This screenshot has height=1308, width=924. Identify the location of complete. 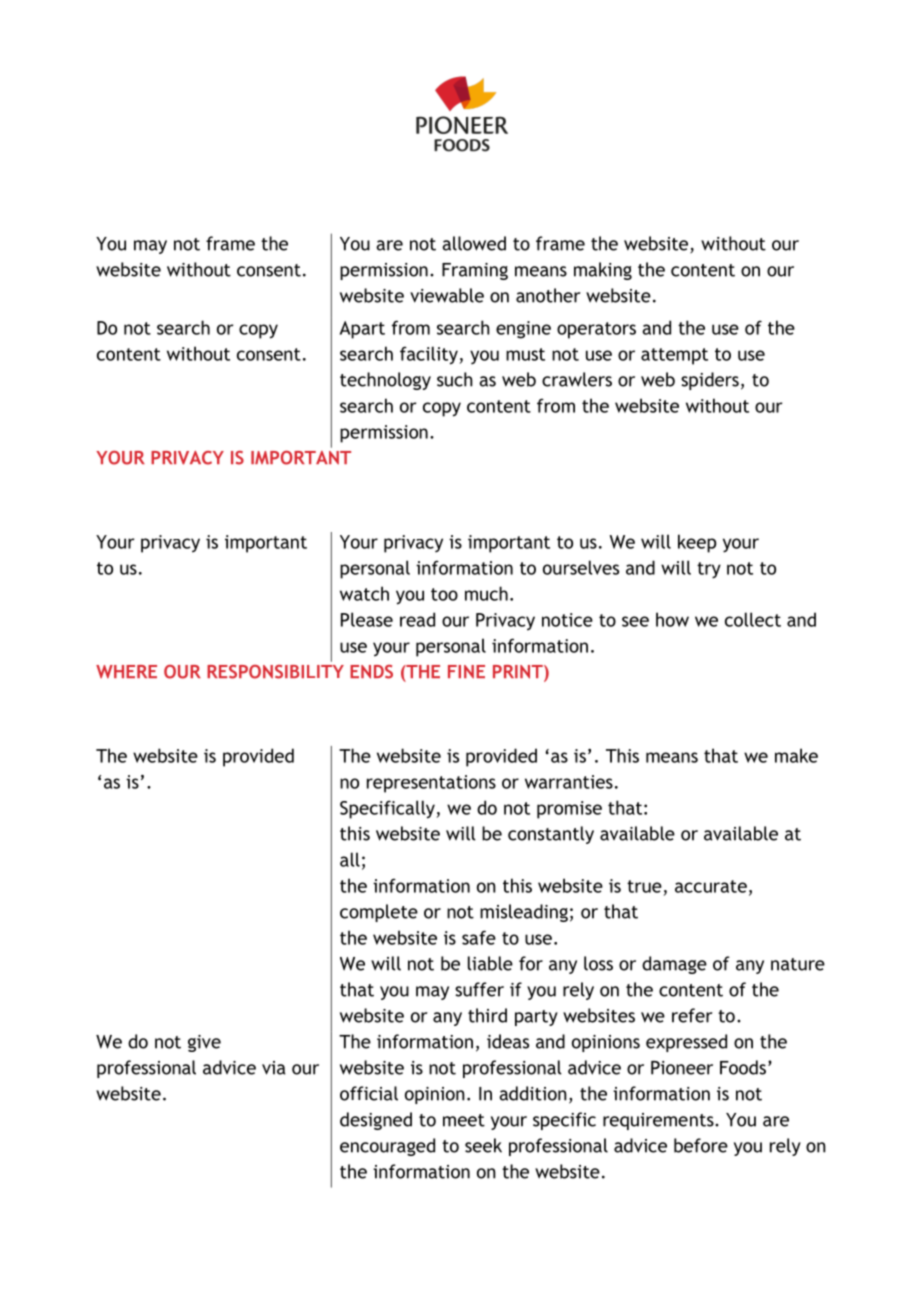
(379, 913).
